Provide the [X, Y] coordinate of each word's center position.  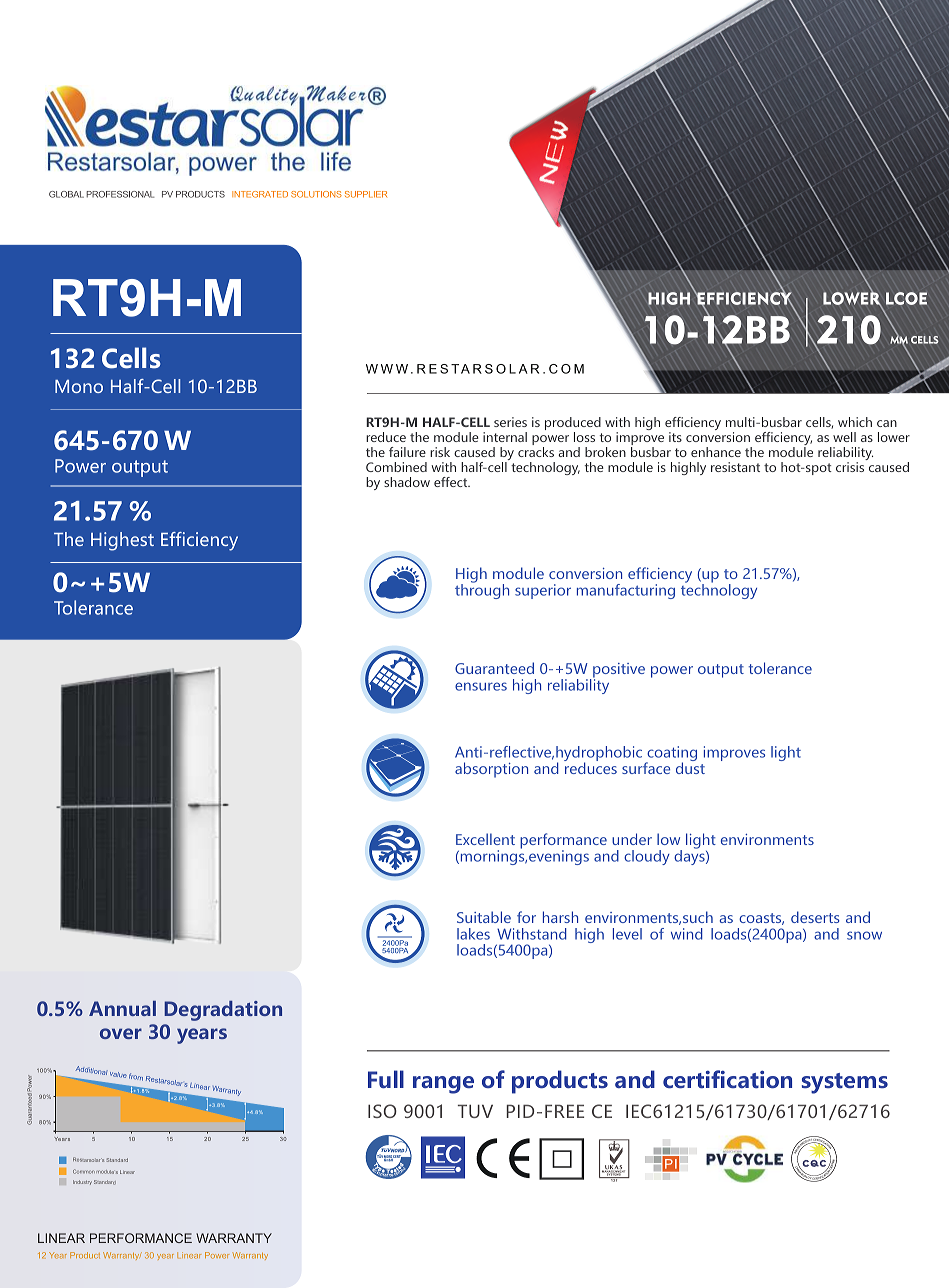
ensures [481, 686]
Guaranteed [494, 668]
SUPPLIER [366, 194]
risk [440, 452]
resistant [735, 467]
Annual [122, 1008]
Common [84, 1171]
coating [671, 755]
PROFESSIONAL [120, 194]
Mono [79, 386]
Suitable [484, 917]
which [855, 422]
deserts [815, 917]
